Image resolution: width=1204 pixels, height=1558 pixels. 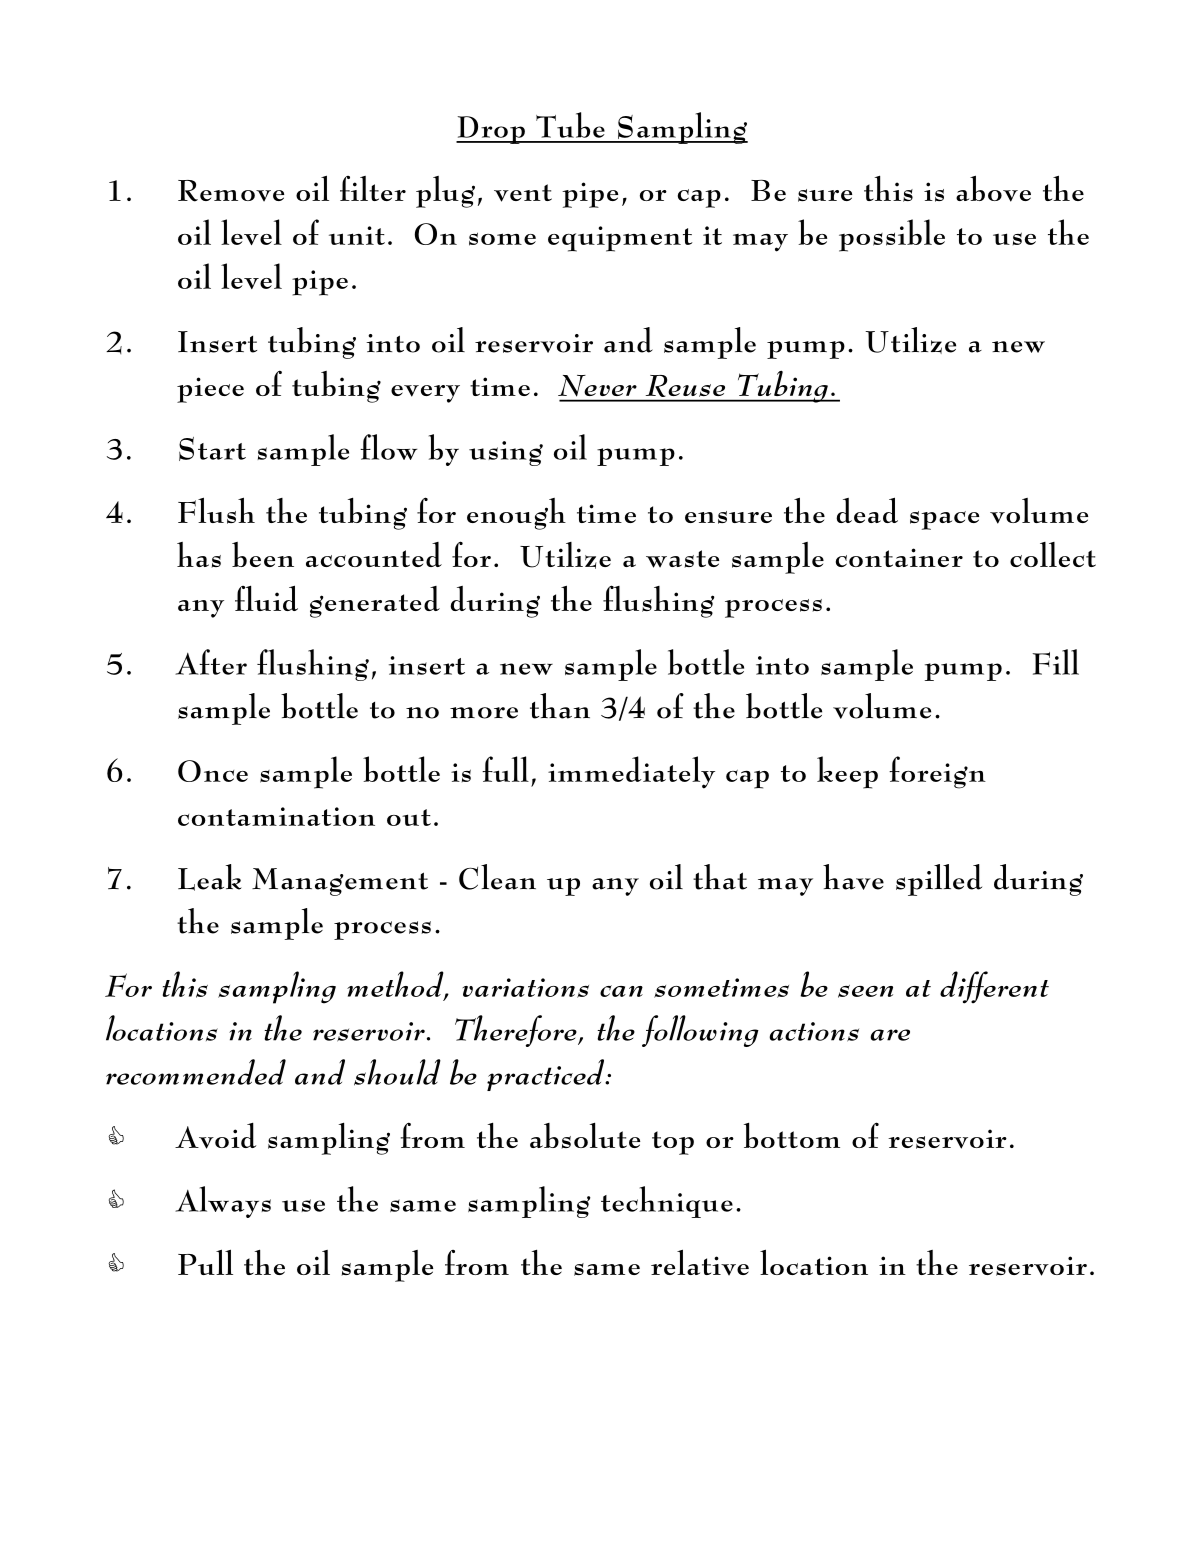 What do you see at coordinates (223, 1202) in the image?
I see `Always` at bounding box center [223, 1202].
